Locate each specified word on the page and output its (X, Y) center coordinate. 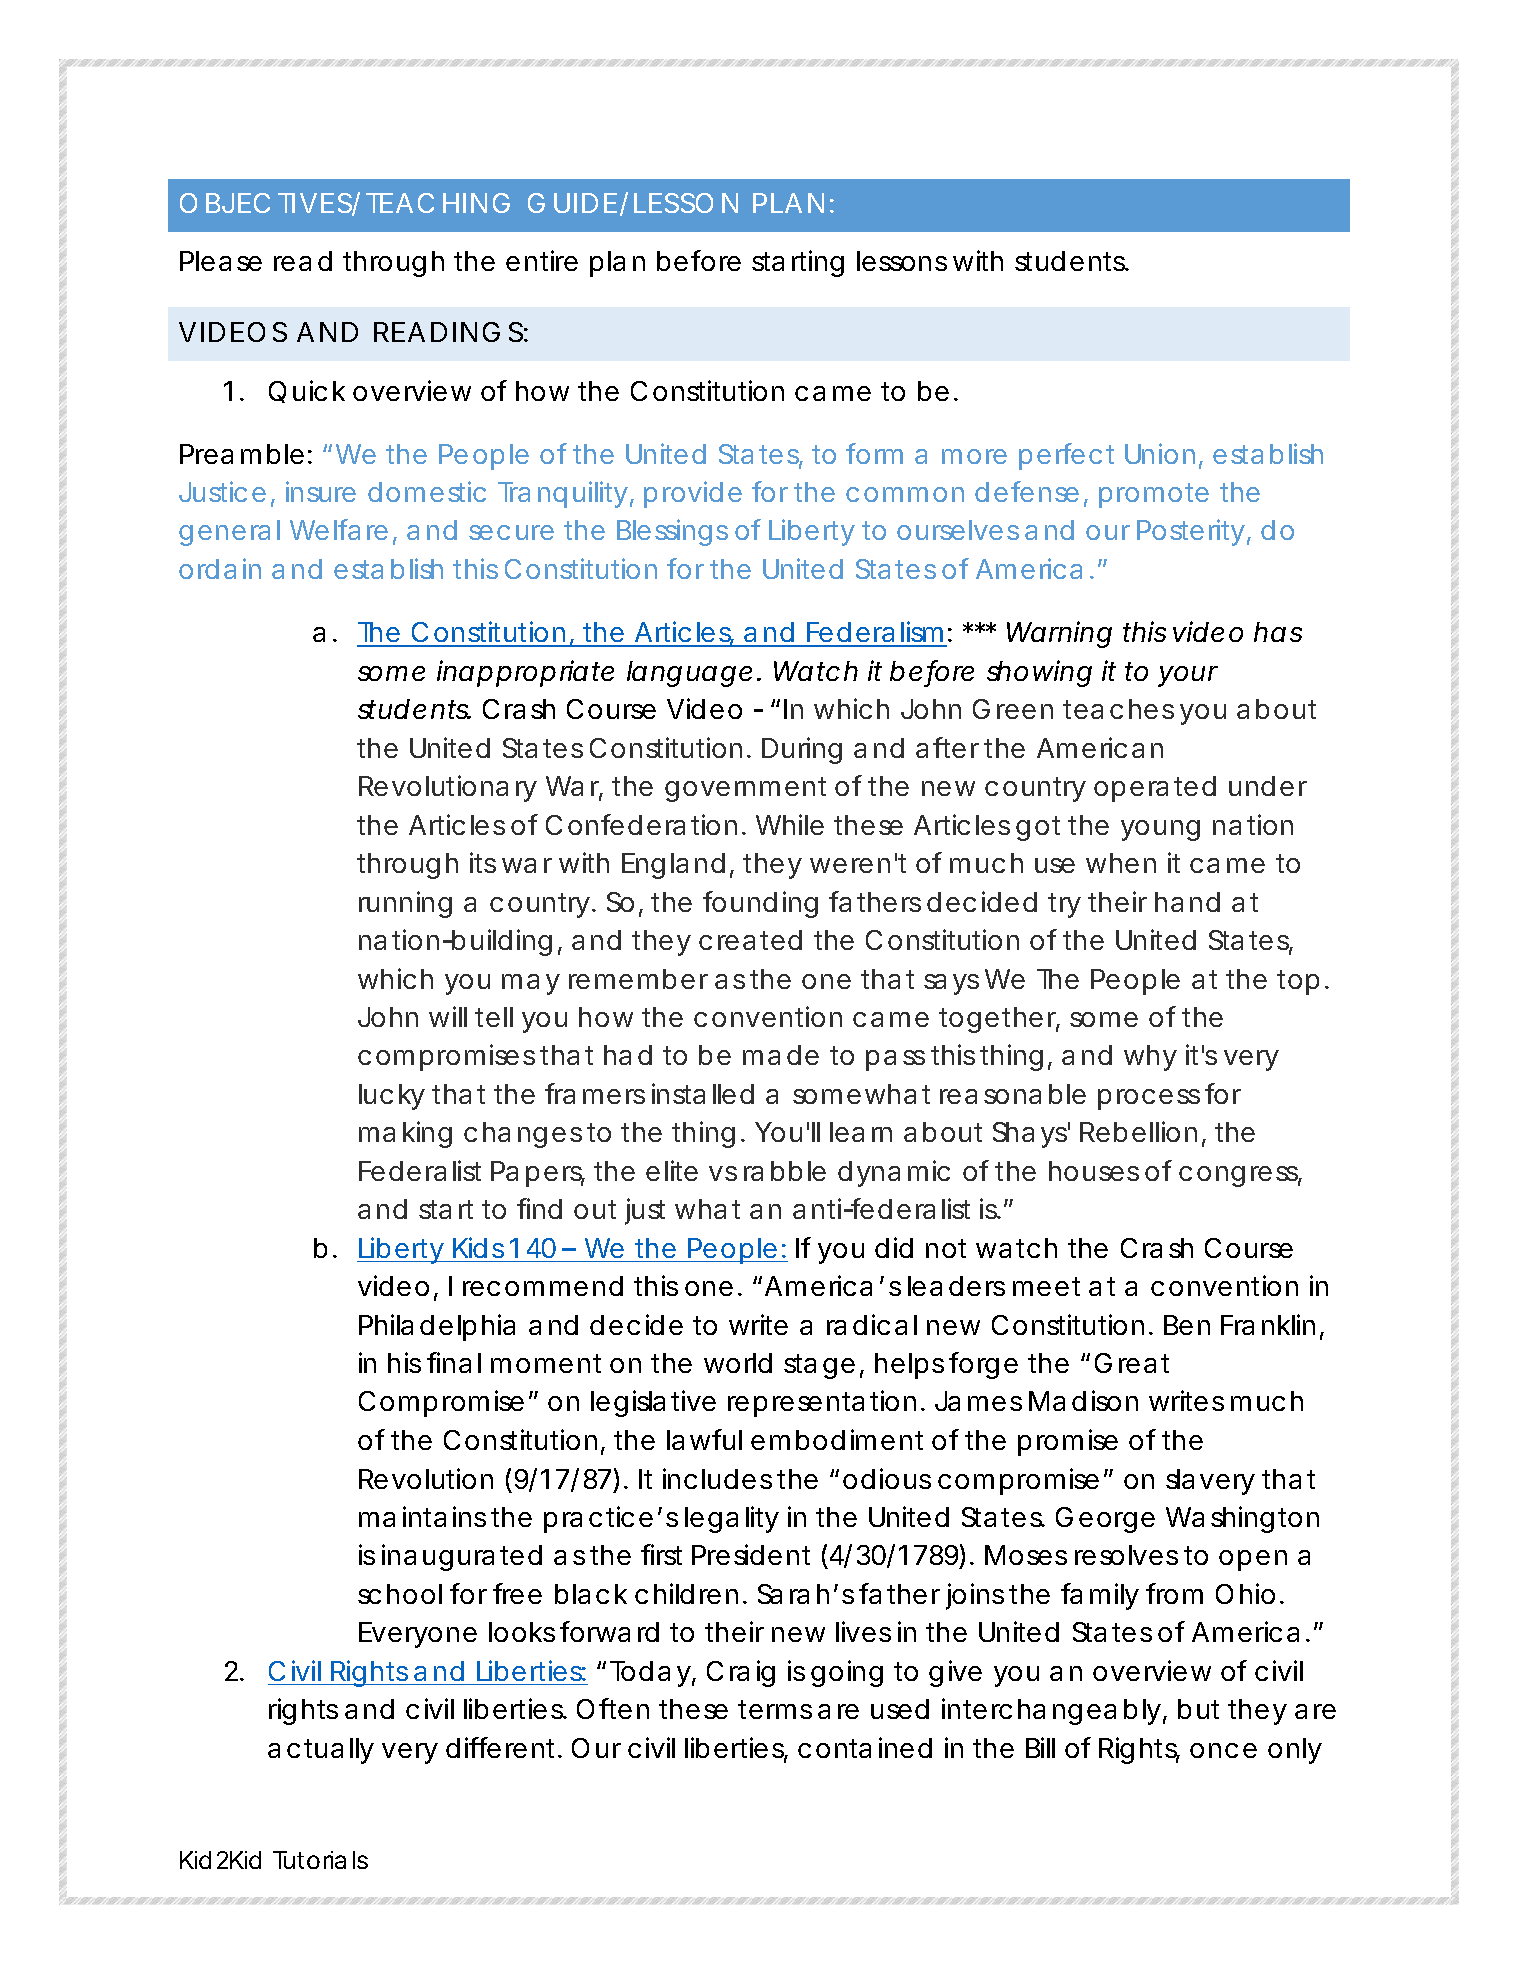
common (905, 494)
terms (775, 1709)
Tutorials (320, 1860)
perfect (1066, 456)
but (1198, 1709)
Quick (307, 391)
